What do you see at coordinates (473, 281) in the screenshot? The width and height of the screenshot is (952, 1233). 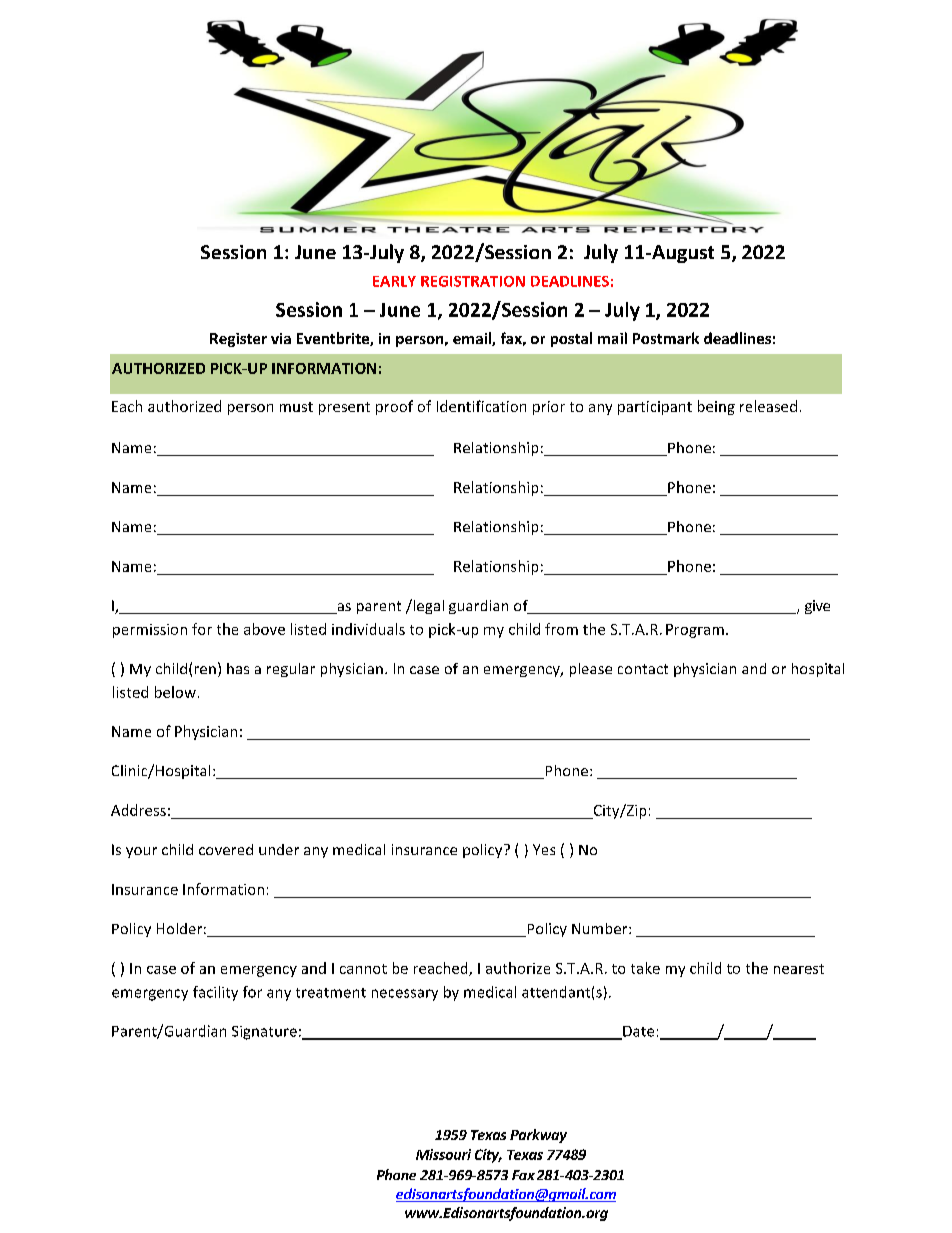 I see `REGISTRATION` at bounding box center [473, 281].
